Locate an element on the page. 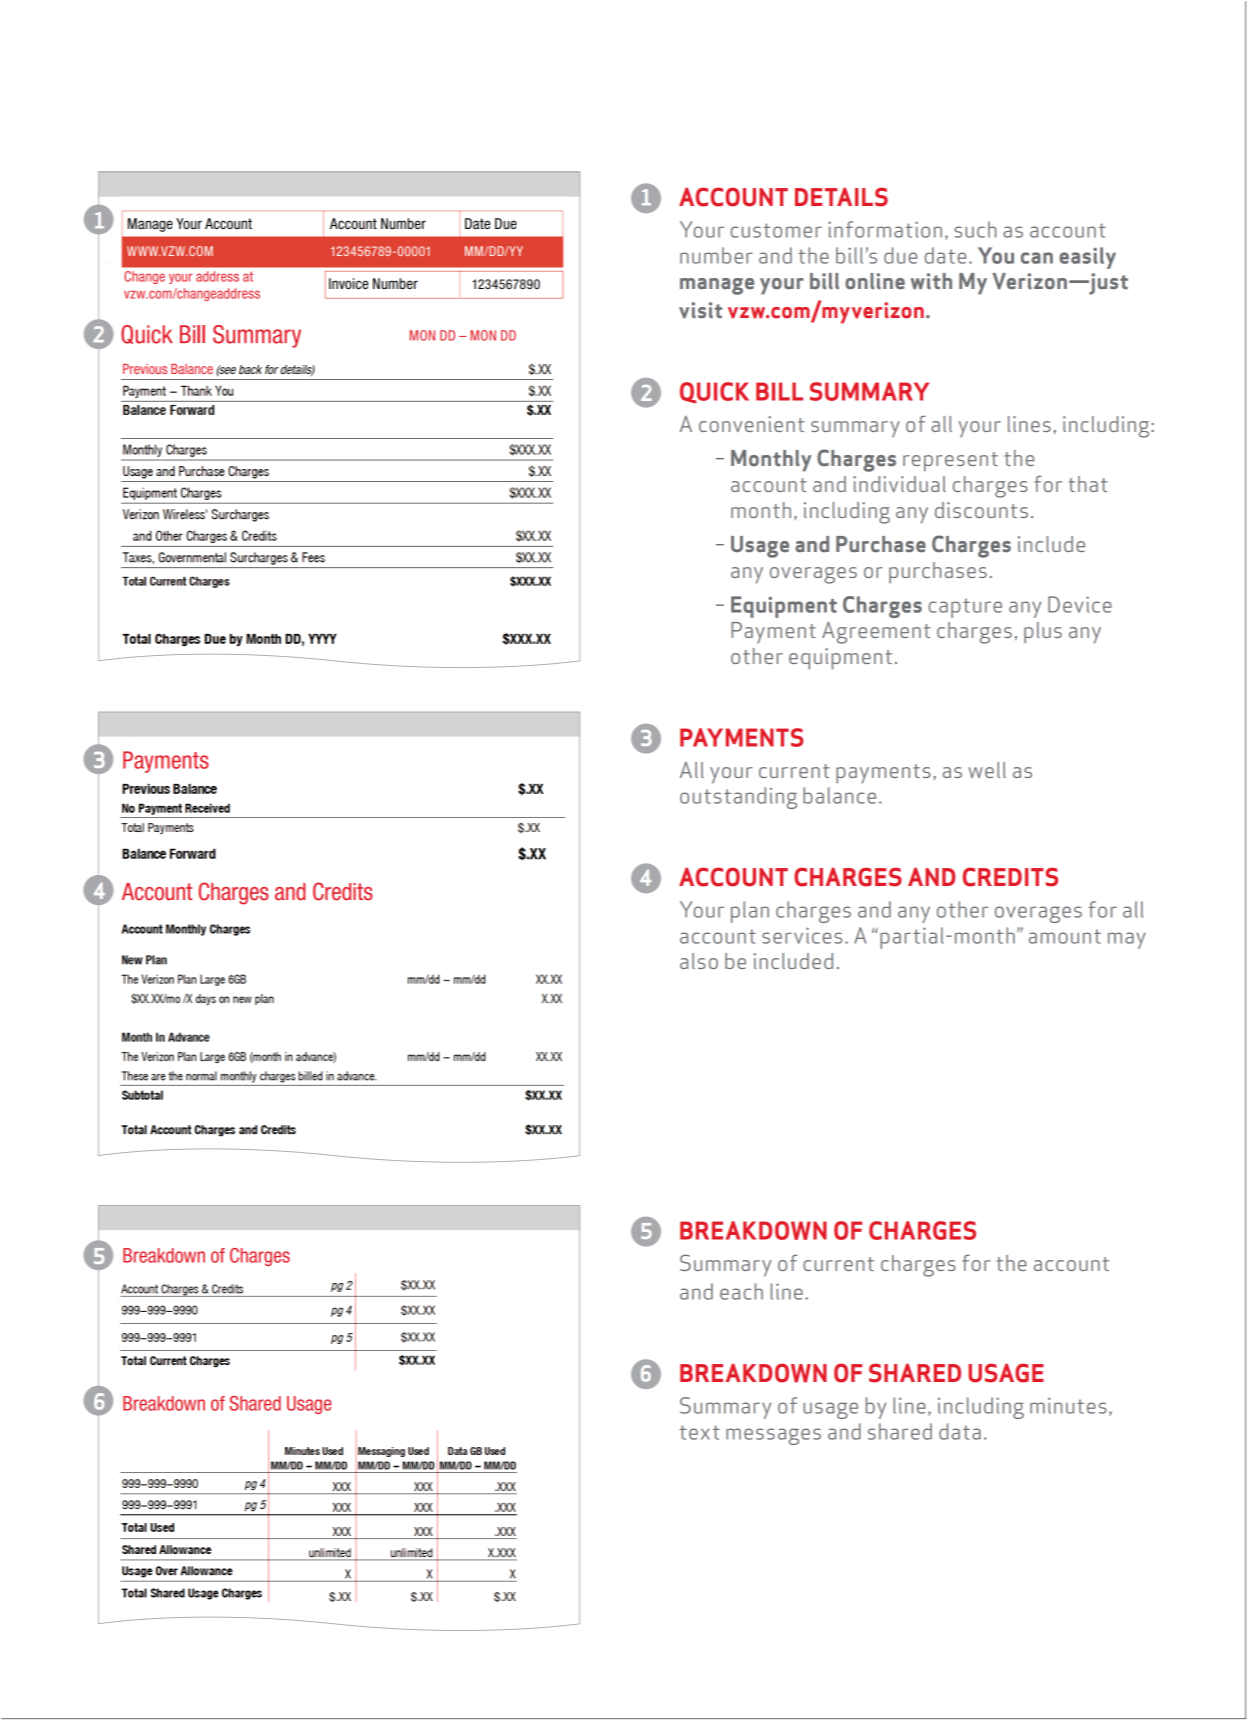 The image size is (1247, 1720). also is located at coordinates (699, 961).
